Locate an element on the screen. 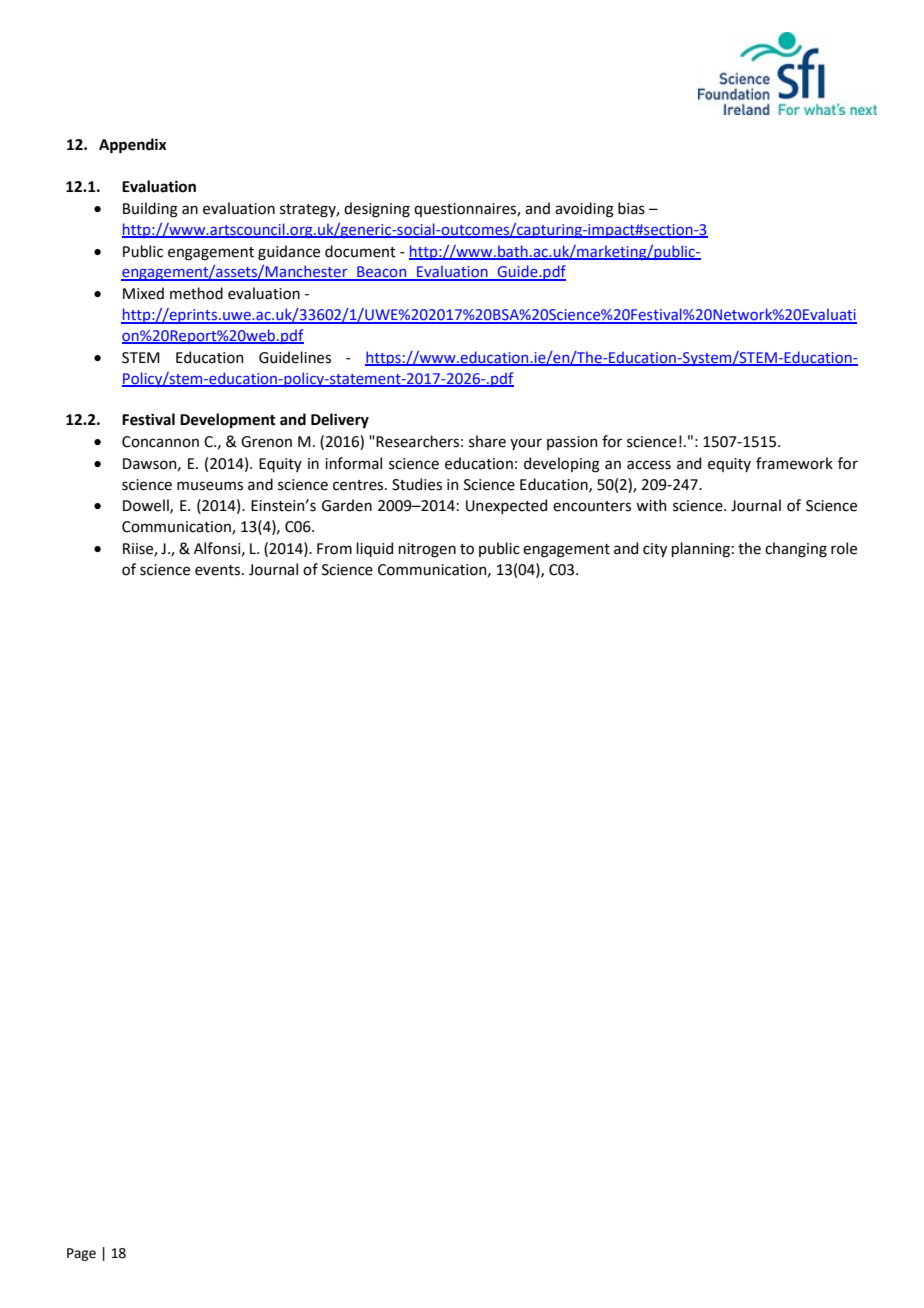 The width and height of the screenshot is (924, 1308). changing is located at coordinates (796, 550).
